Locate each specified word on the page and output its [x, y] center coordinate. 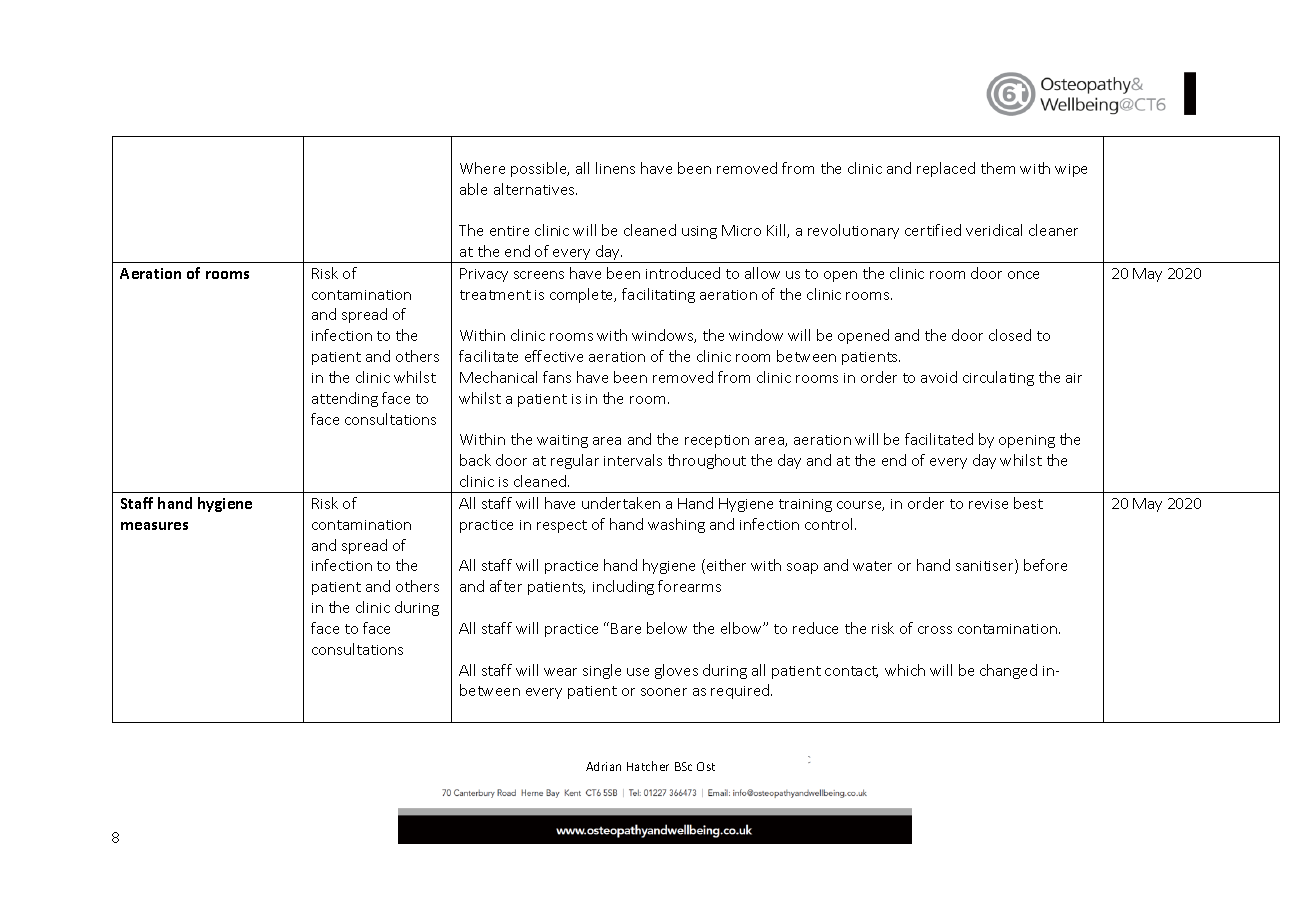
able [473, 189]
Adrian [603, 766]
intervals [633, 460]
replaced [946, 169]
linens [615, 168]
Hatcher [648, 766]
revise [988, 504]
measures [154, 526]
